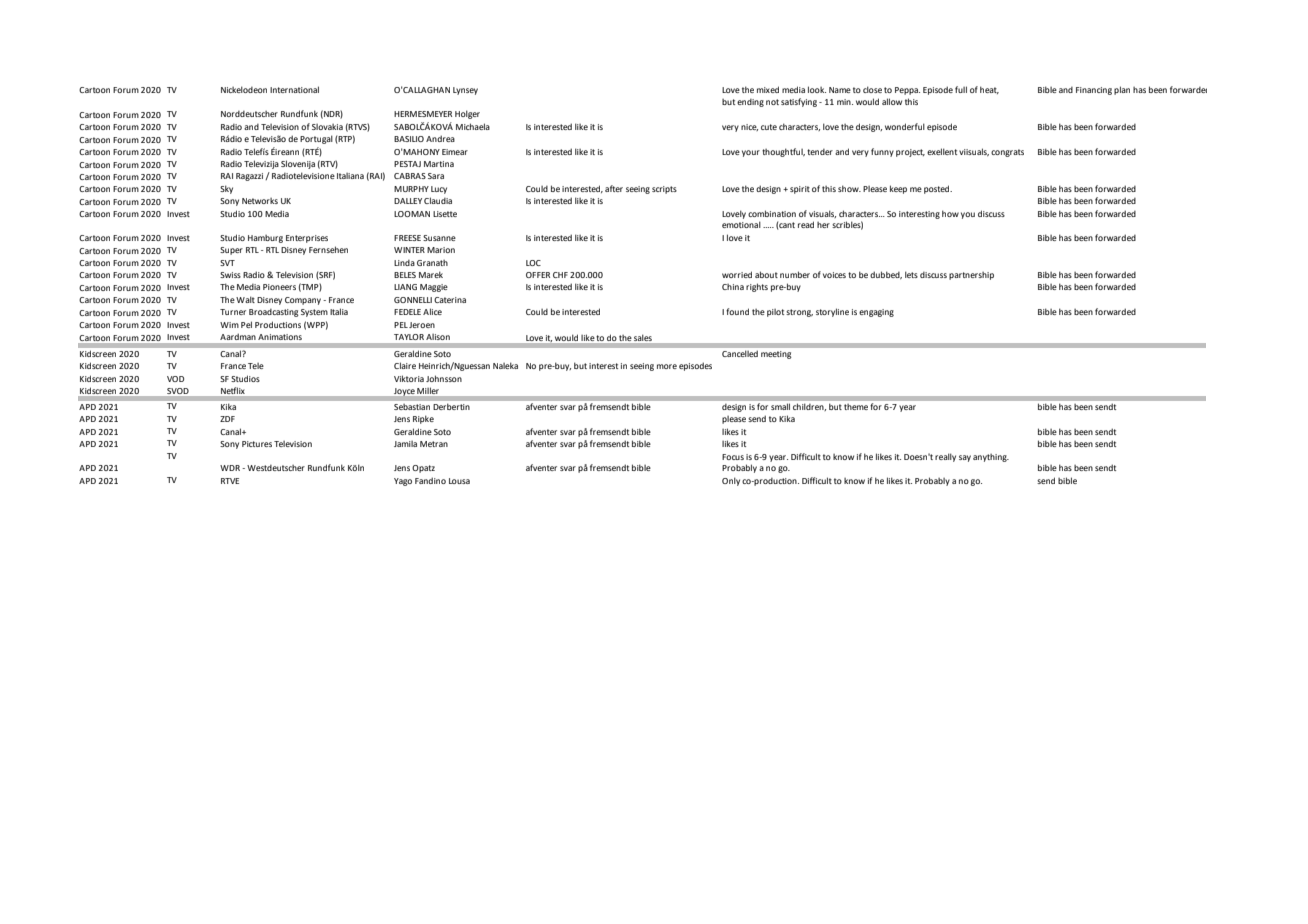 This document has width=1308, height=924. I want to click on Pioneers, so click(279, 287).
